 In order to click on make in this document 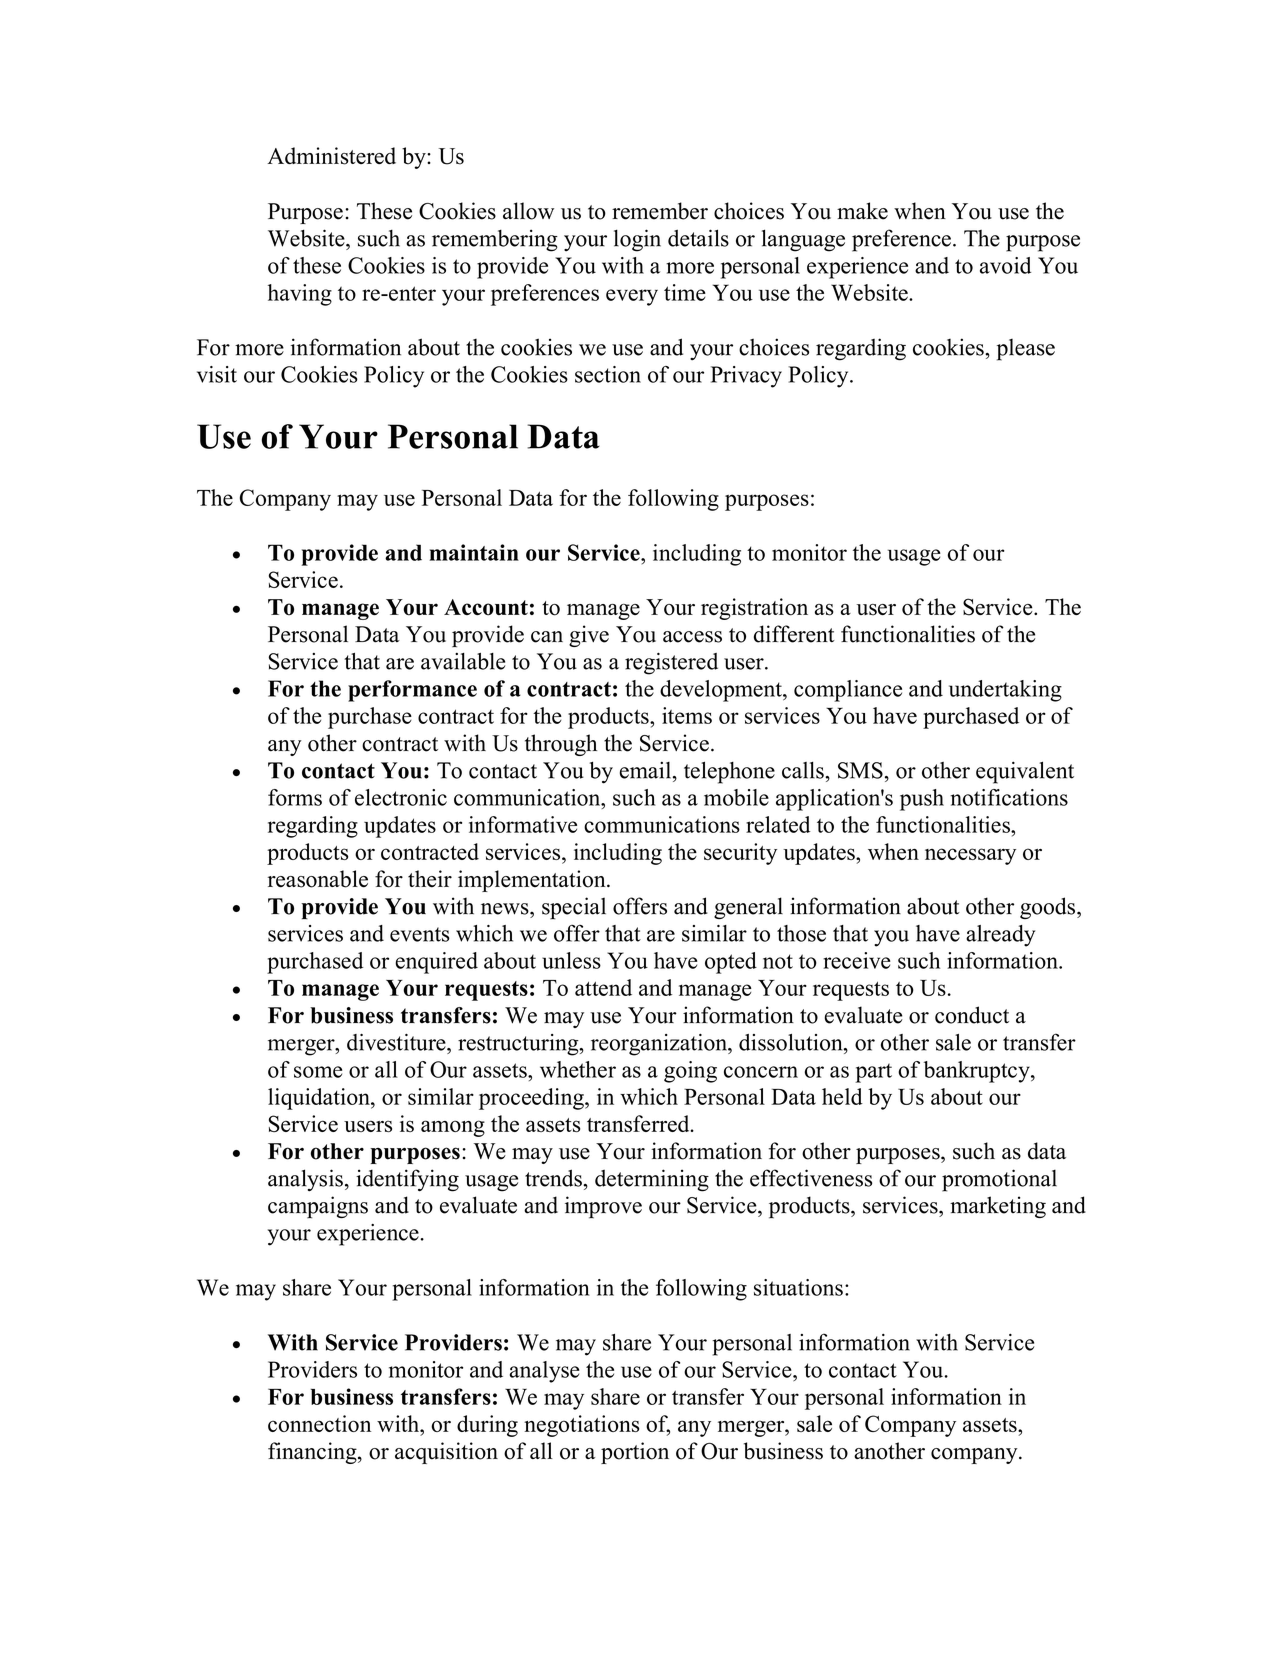, I will do `click(862, 211)`.
